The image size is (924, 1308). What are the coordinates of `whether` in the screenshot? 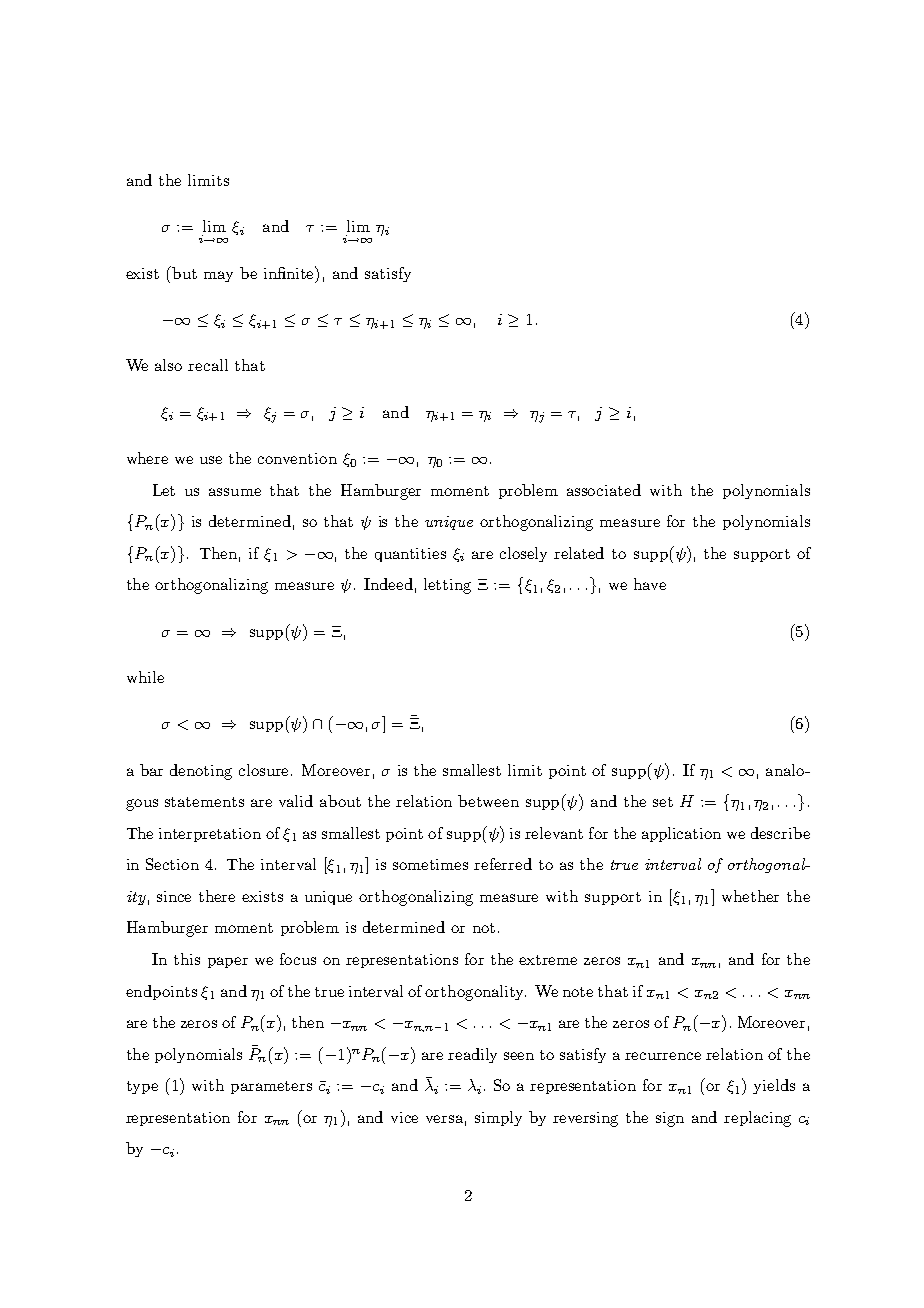 It's located at (750, 896).
